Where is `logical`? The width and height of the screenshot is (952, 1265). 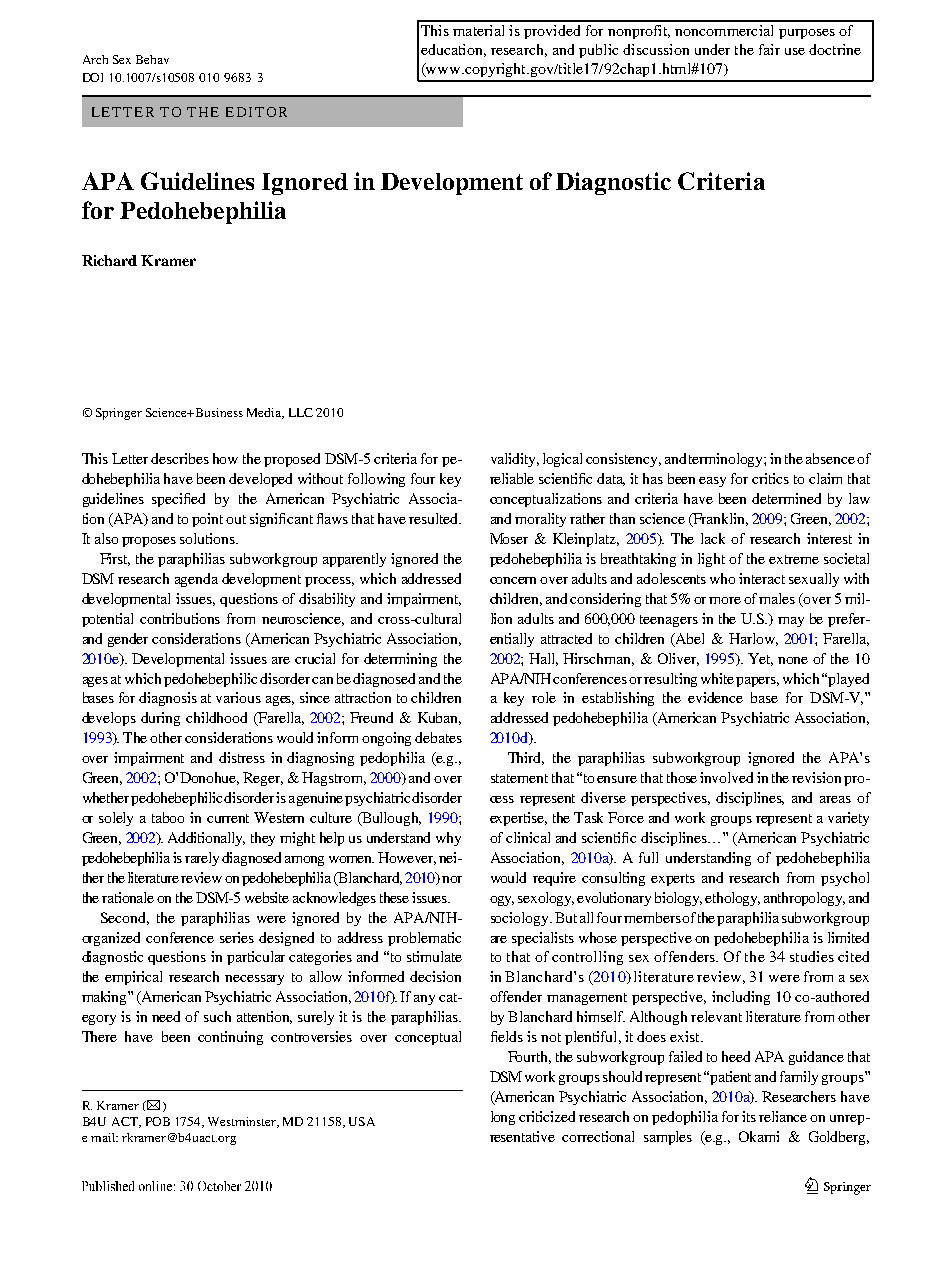 logical is located at coordinates (562, 460).
